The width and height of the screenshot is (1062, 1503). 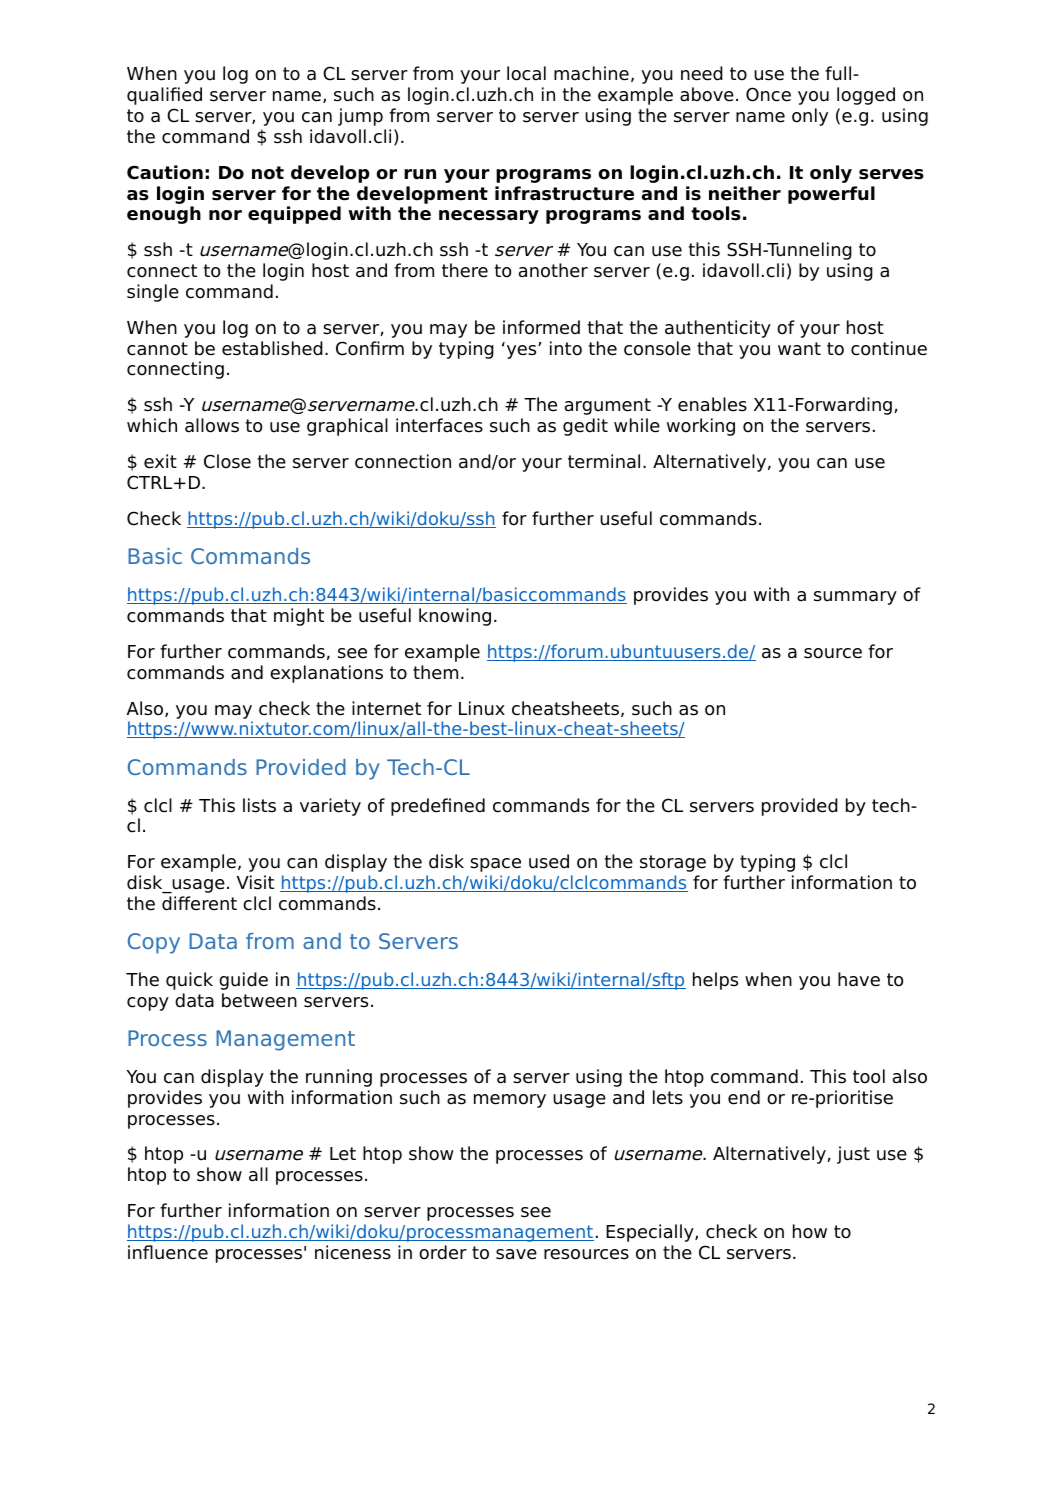 What do you see at coordinates (799, 349) in the screenshot?
I see `want` at bounding box center [799, 349].
